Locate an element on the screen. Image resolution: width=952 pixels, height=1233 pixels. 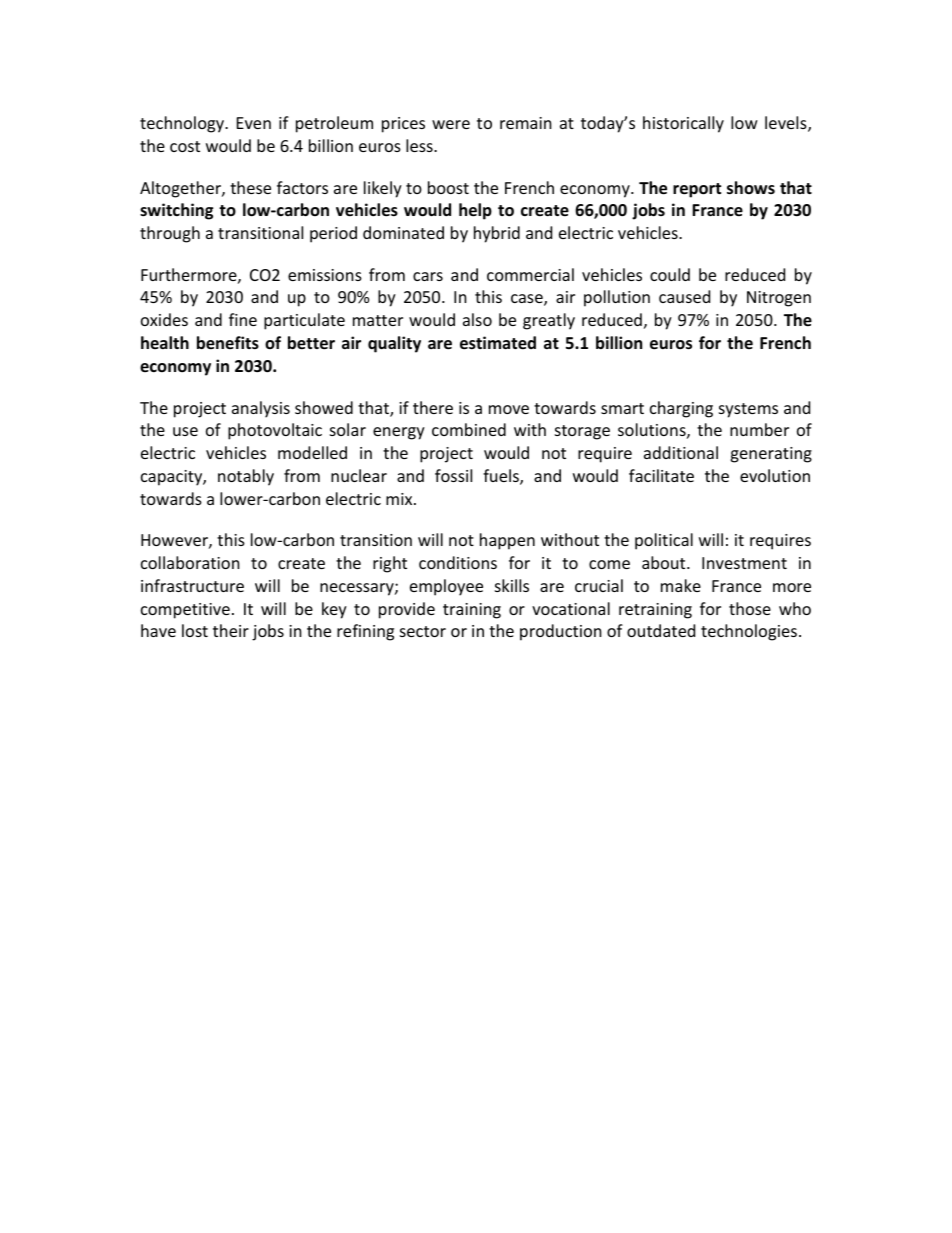
analysis is located at coordinates (261, 409).
